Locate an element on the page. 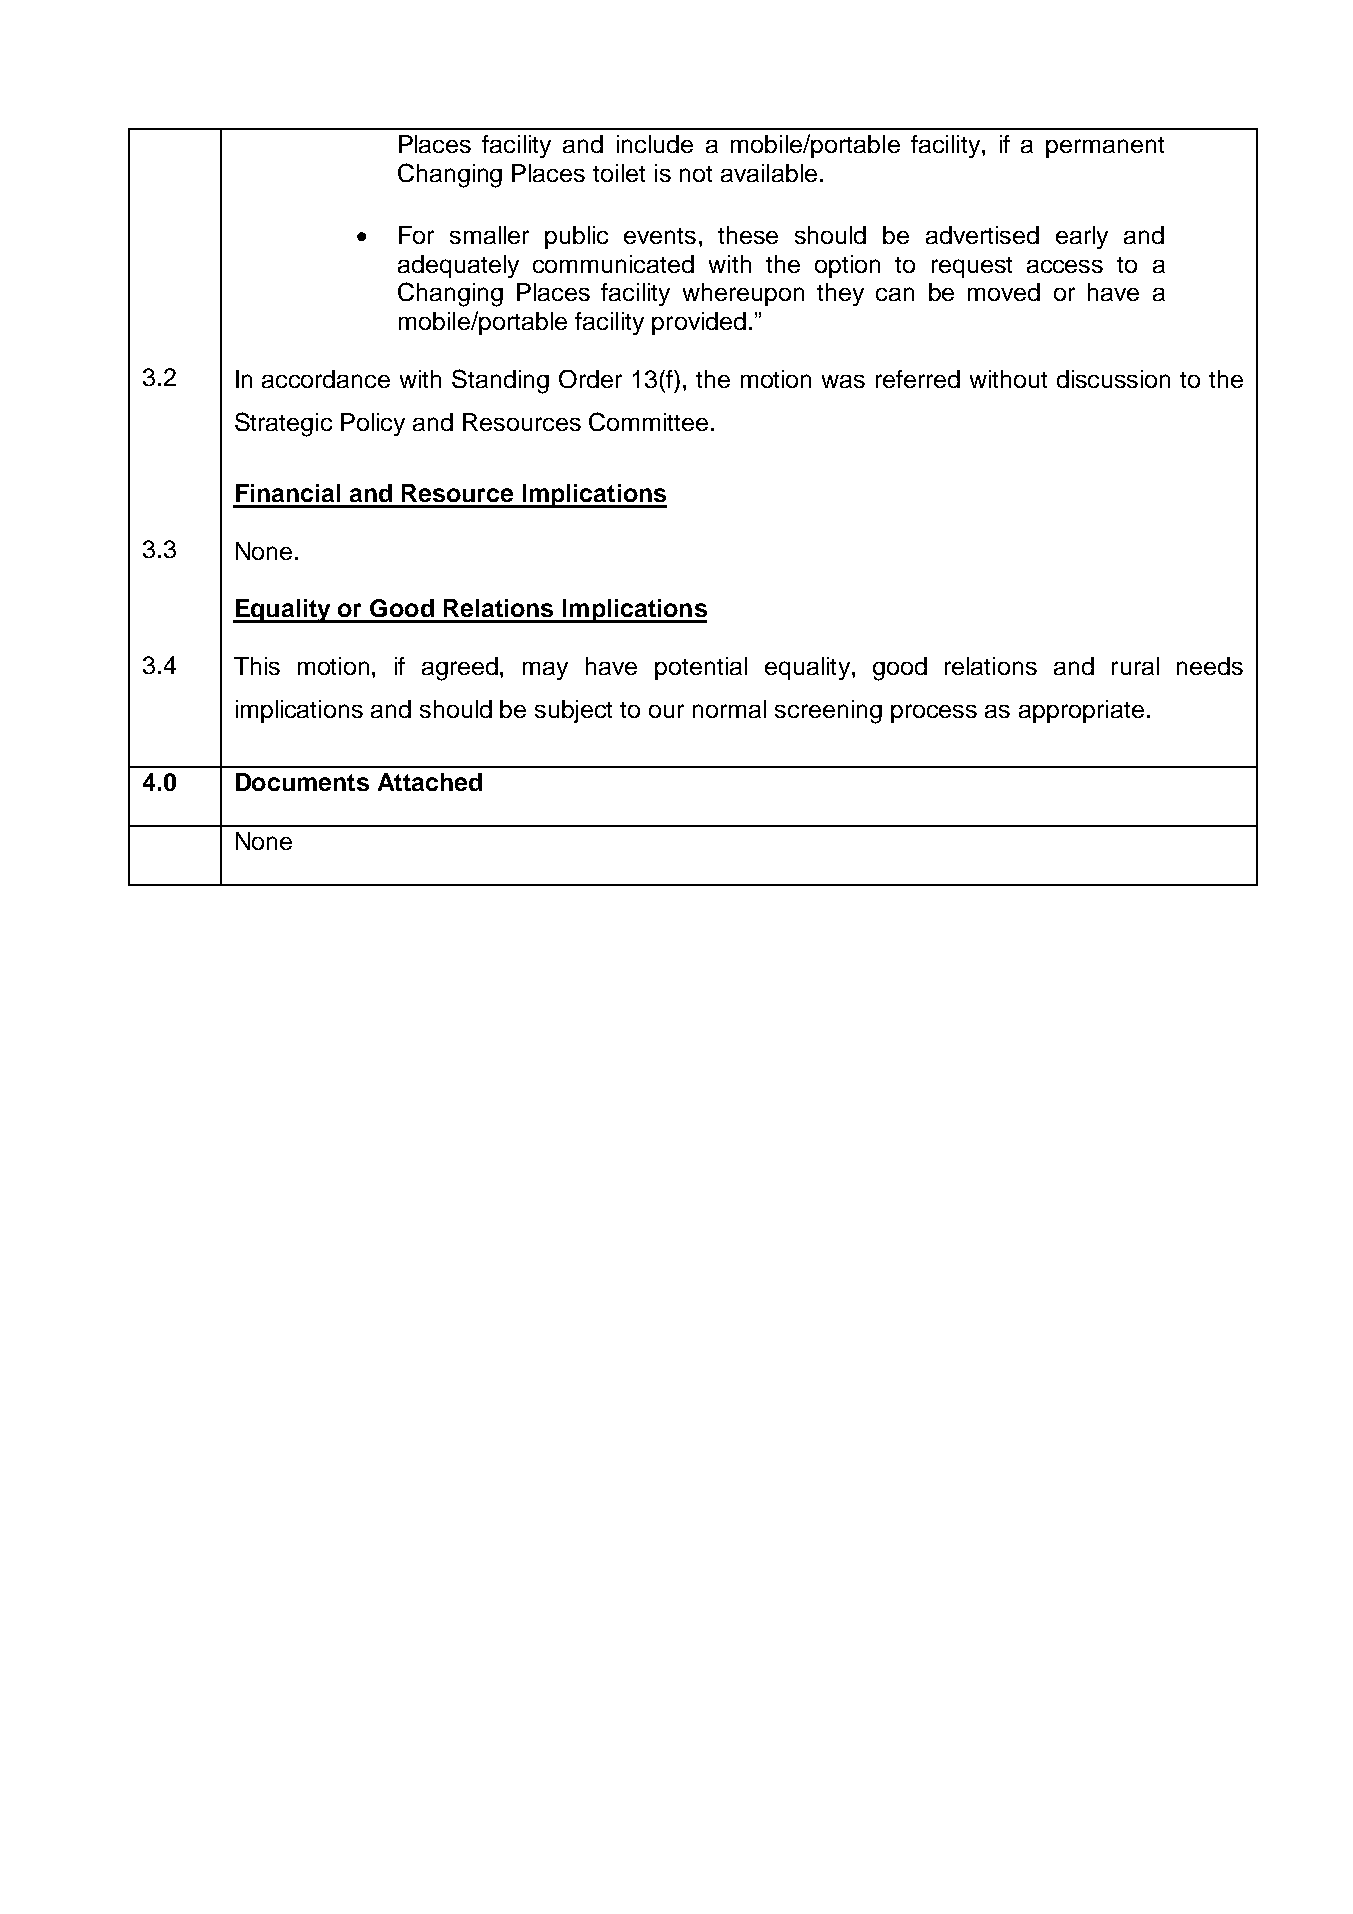 The image size is (1353, 1914). Attached is located at coordinates (430, 782).
